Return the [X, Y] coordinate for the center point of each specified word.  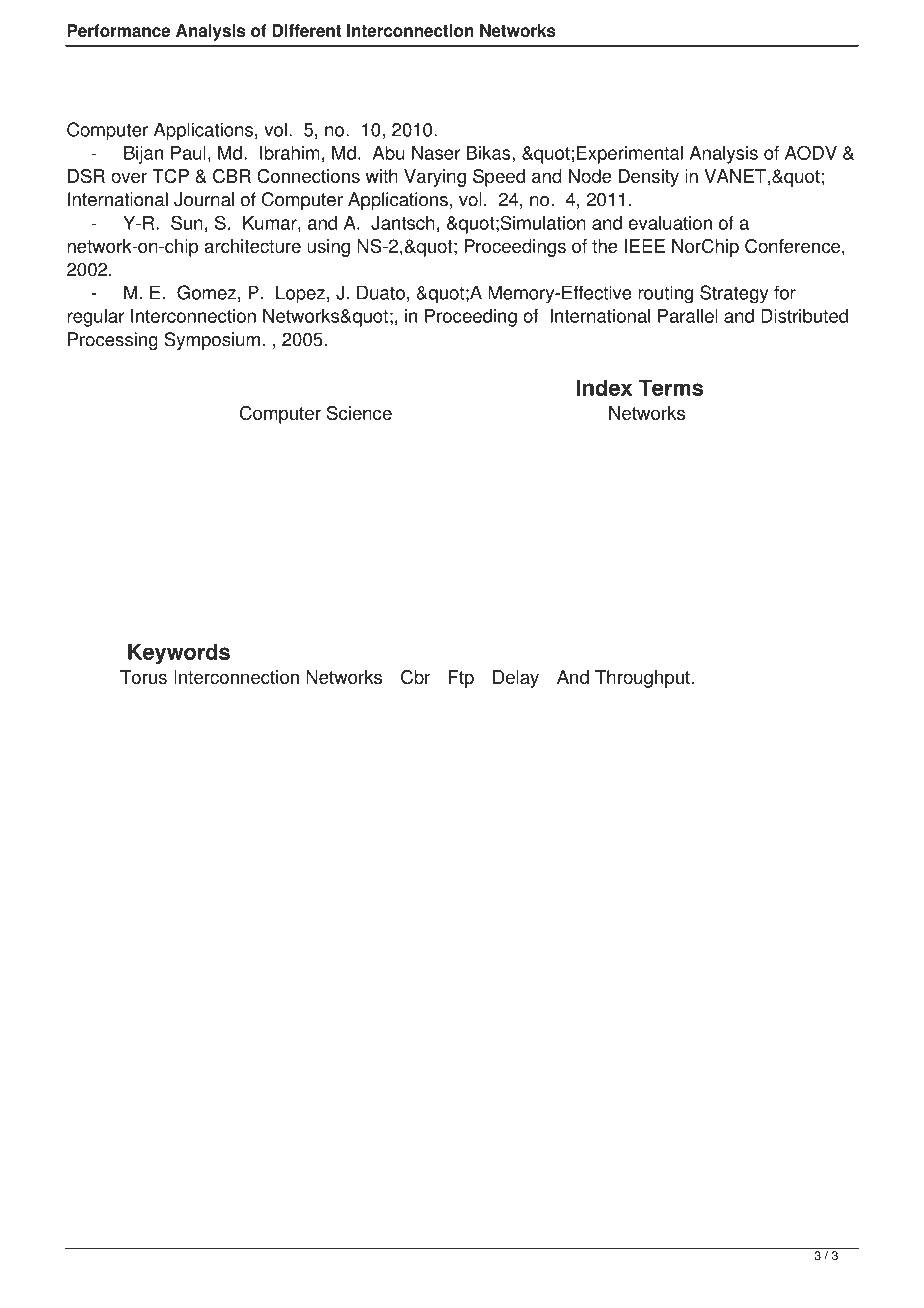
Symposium [212, 341]
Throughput [642, 679]
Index [604, 387]
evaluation [670, 223]
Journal [204, 199]
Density [649, 178]
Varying [435, 178]
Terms [670, 387]
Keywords [179, 654]
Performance [118, 30]
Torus [143, 677]
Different [307, 30]
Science [359, 413]
